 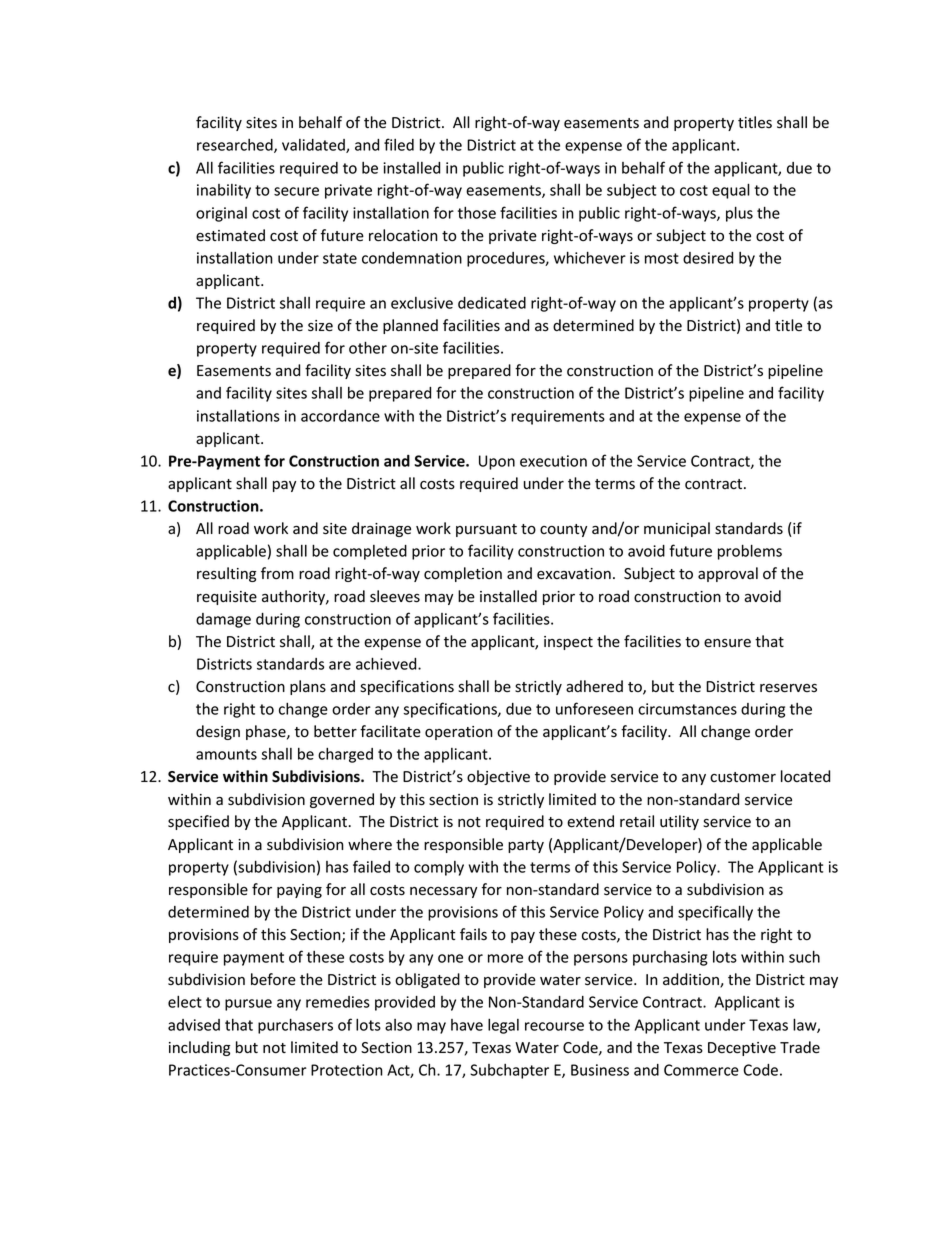 I want to click on researched, so click(x=236, y=146).
